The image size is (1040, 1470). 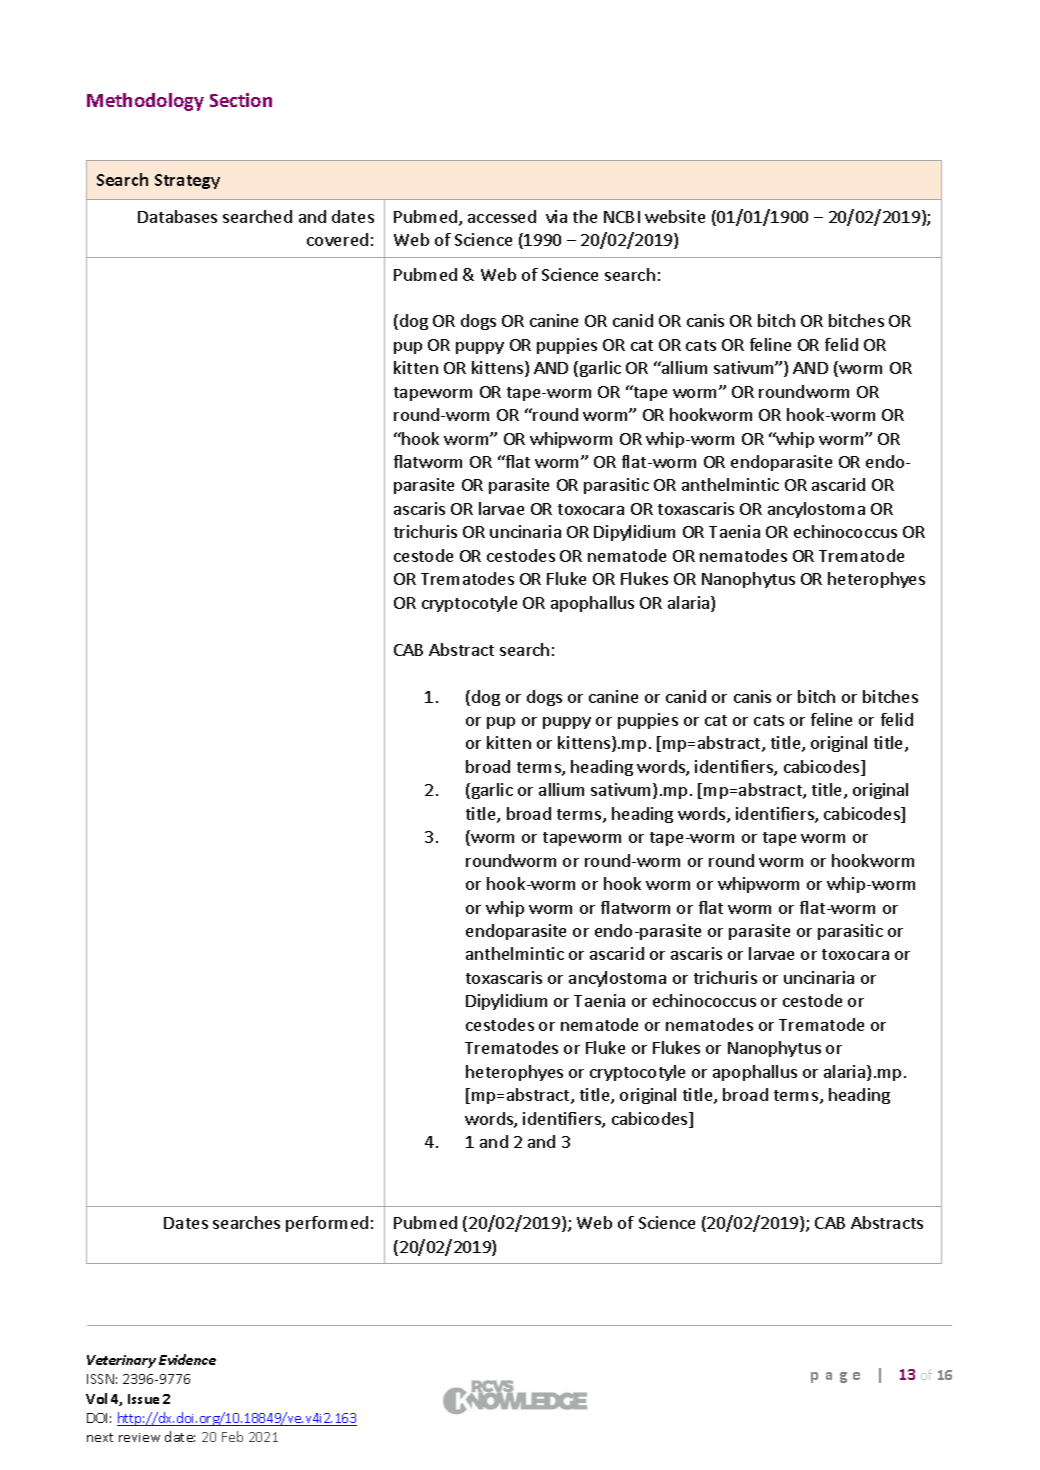 What do you see at coordinates (177, 216) in the document?
I see `Databases` at bounding box center [177, 216].
